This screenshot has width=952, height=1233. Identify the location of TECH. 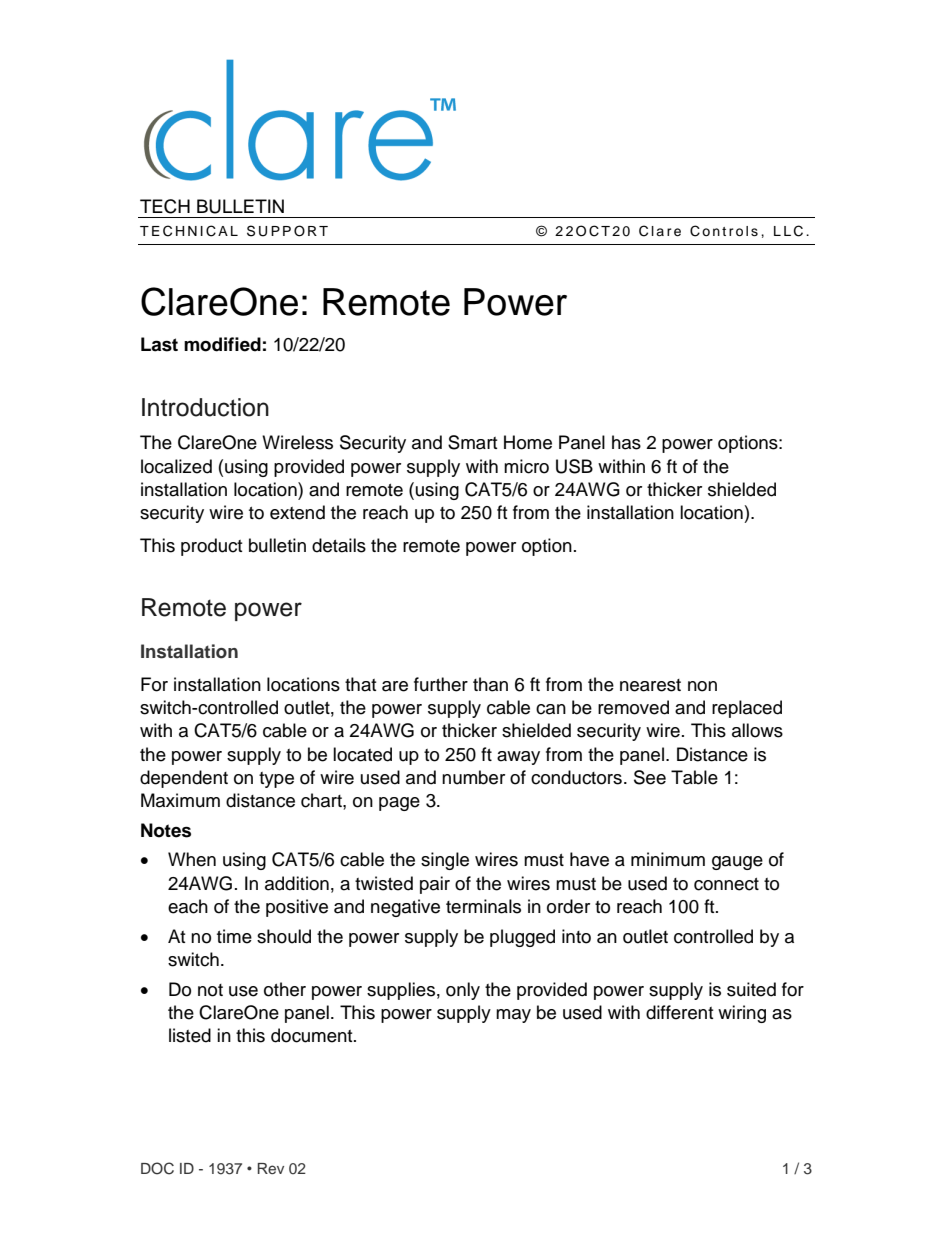
(165, 206).
